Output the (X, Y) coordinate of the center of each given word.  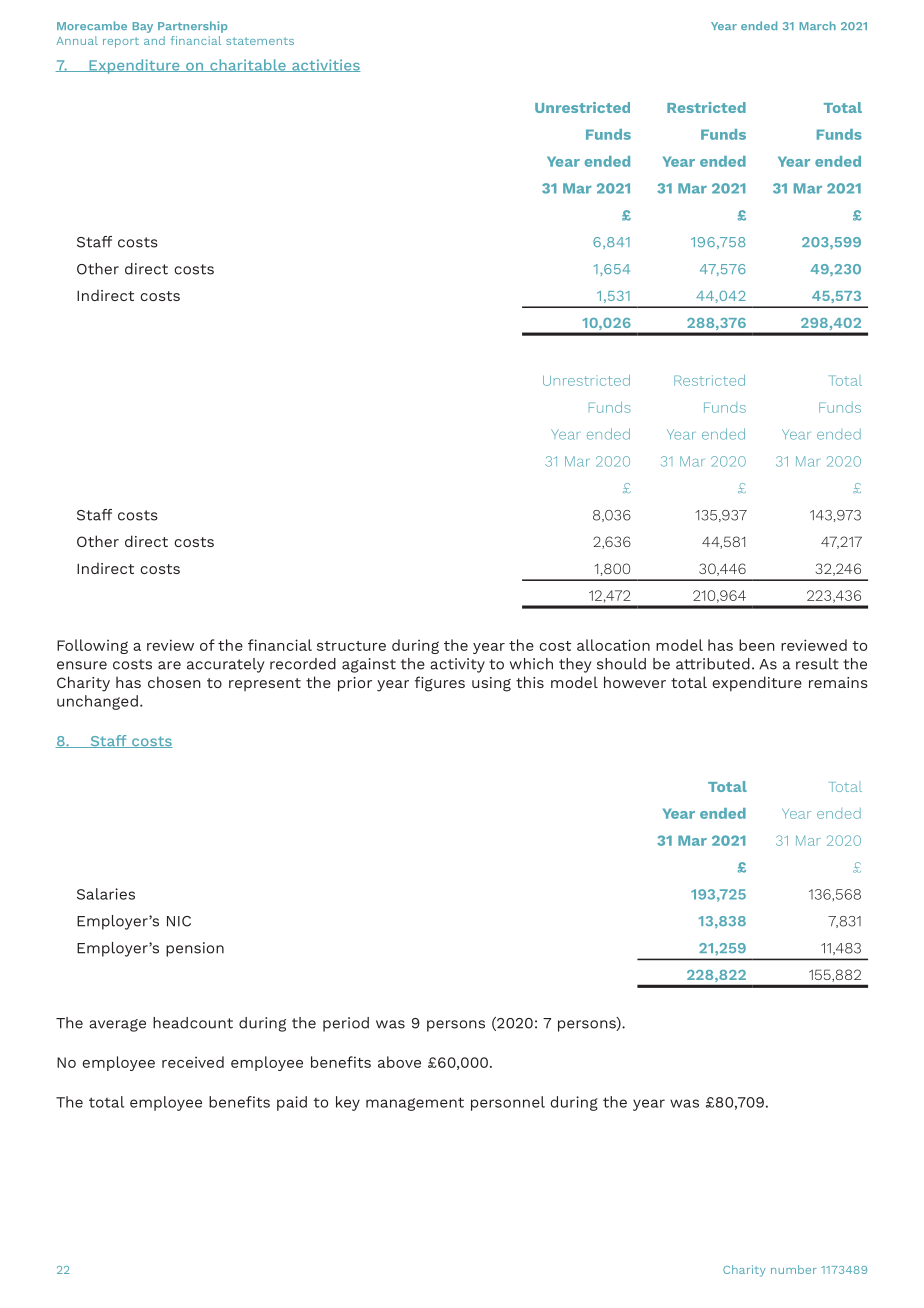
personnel (508, 1103)
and (154, 40)
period (346, 1024)
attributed (713, 664)
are (169, 665)
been (757, 645)
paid (292, 1103)
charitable (248, 65)
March (818, 25)
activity (457, 665)
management (415, 1104)
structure (351, 646)
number (794, 1269)
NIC (179, 921)
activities (325, 65)
